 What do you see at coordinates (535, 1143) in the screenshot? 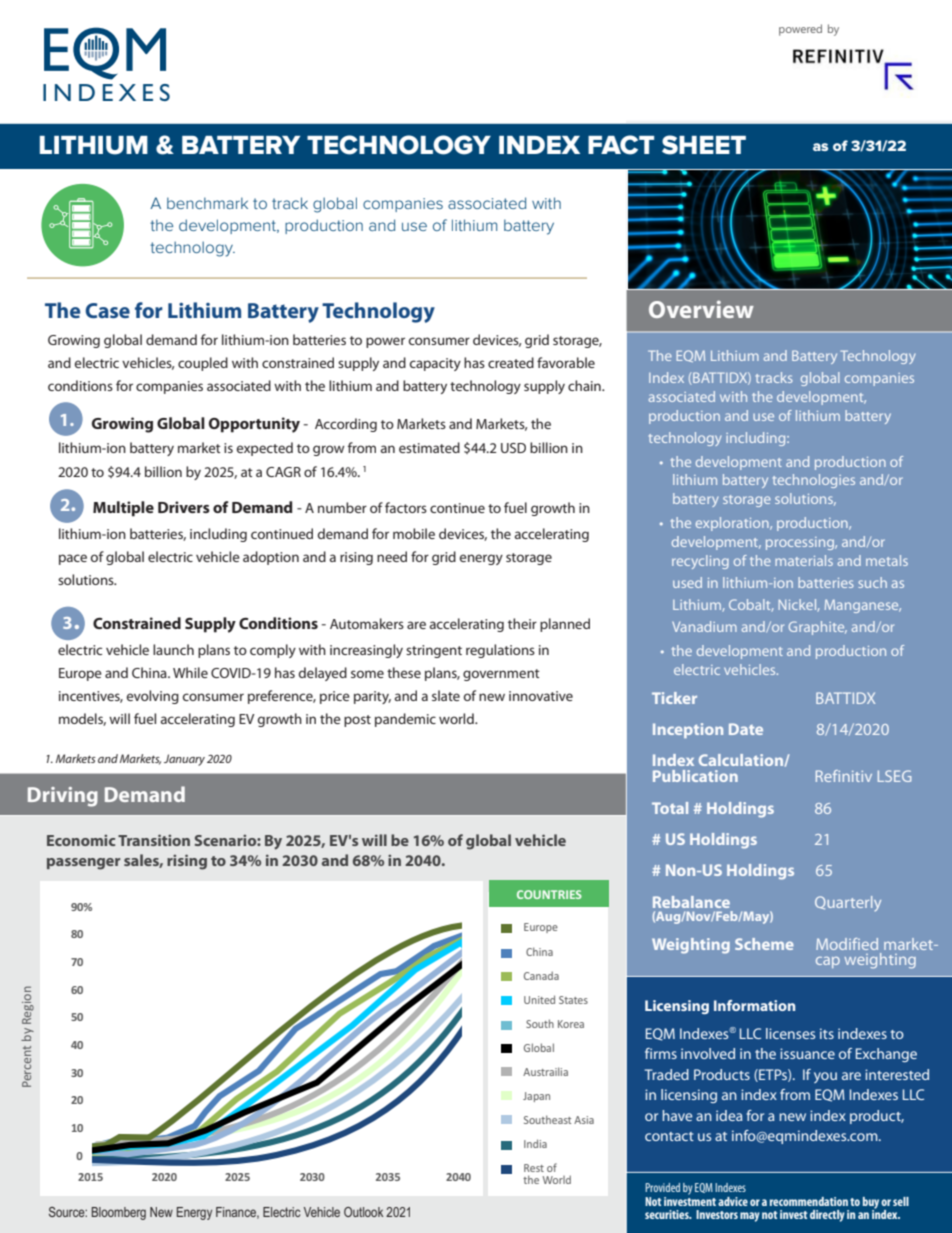
I see `India` at bounding box center [535, 1143].
